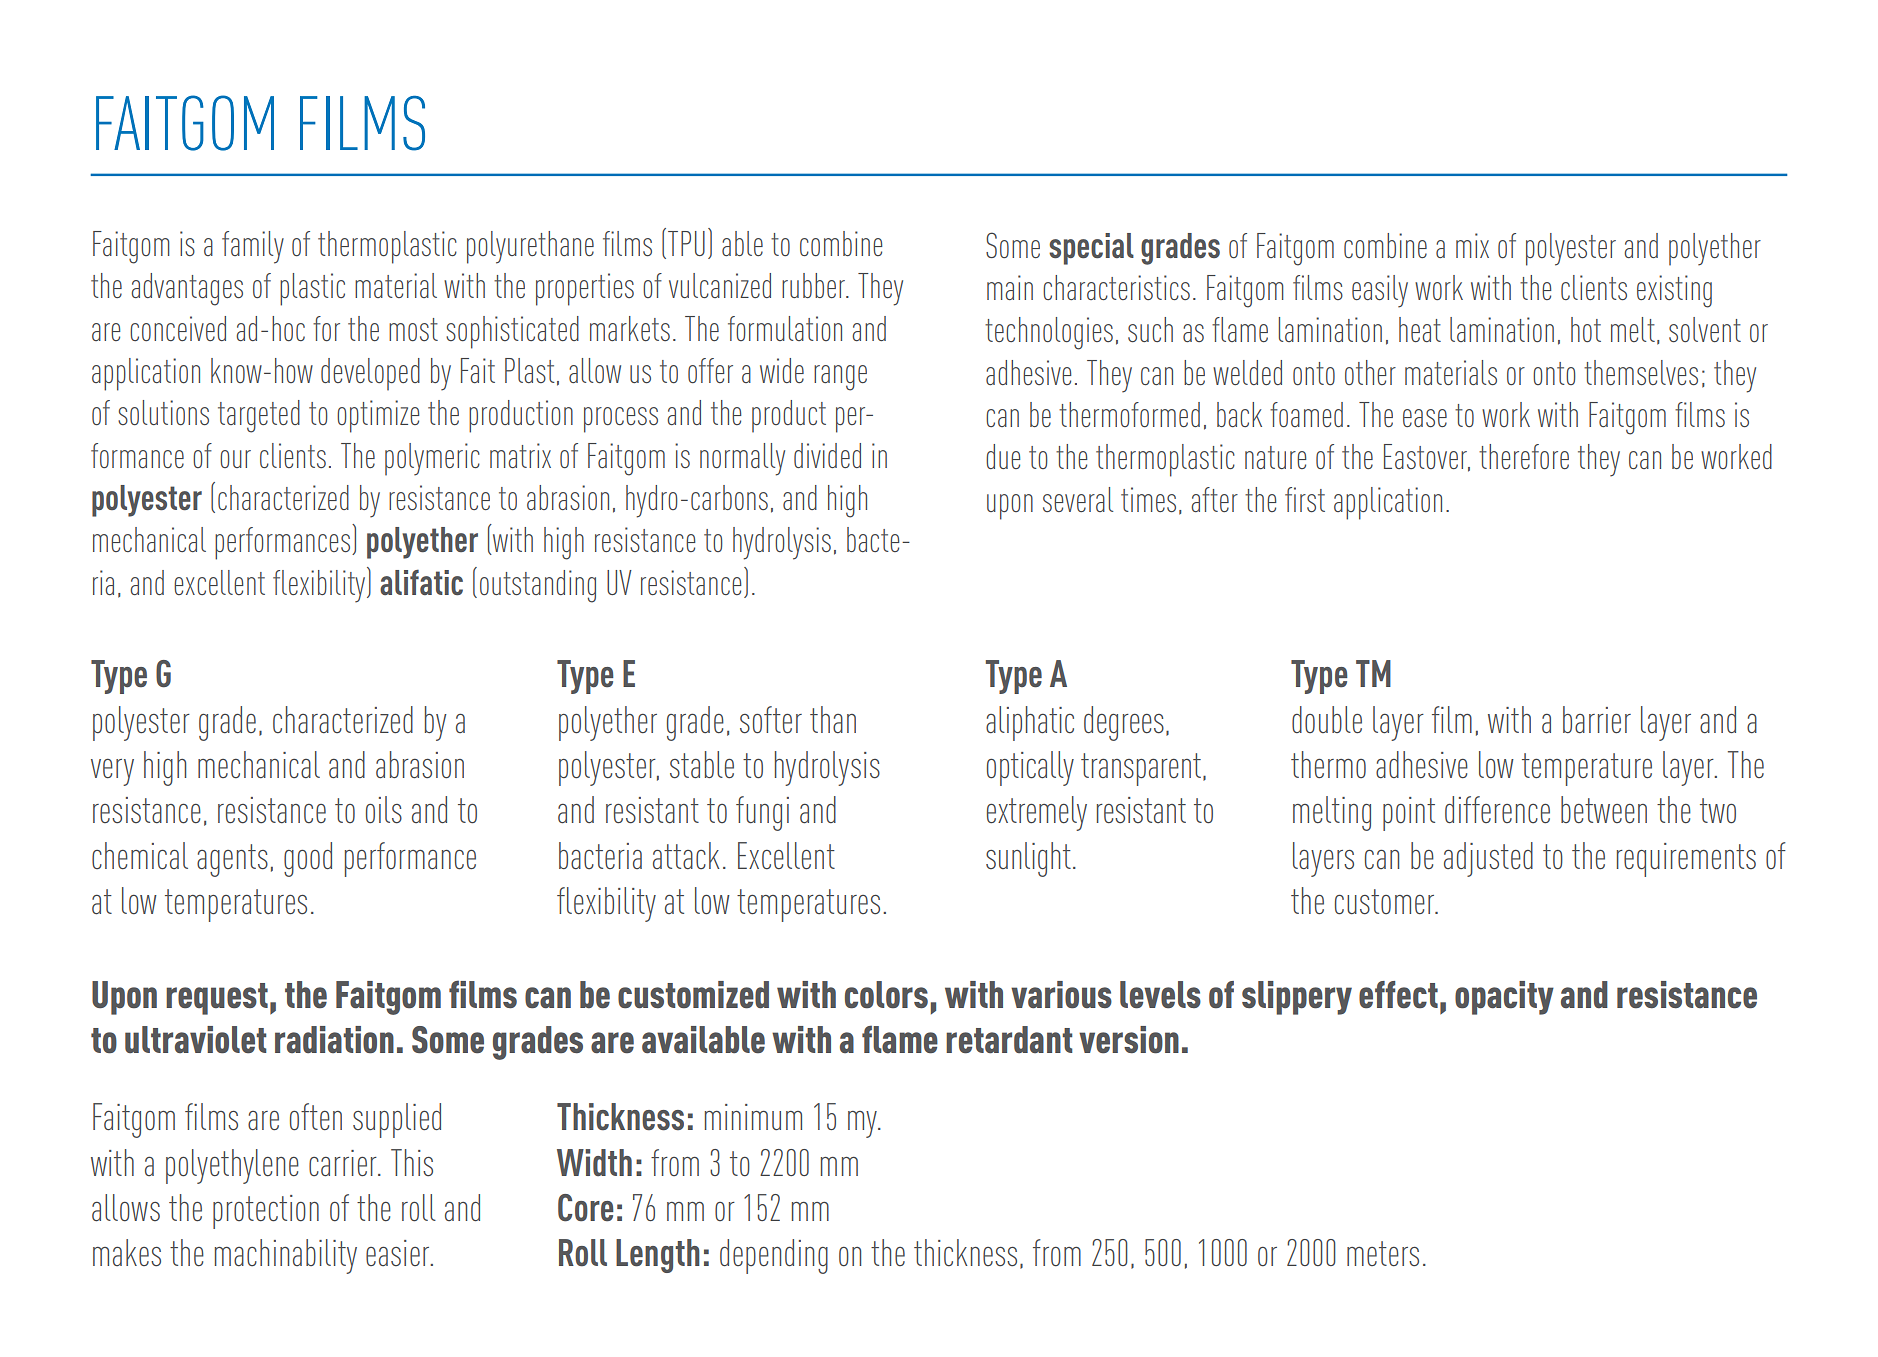 Image resolution: width=1878 pixels, height=1357 pixels. I want to click on radiation, so click(334, 1040).
